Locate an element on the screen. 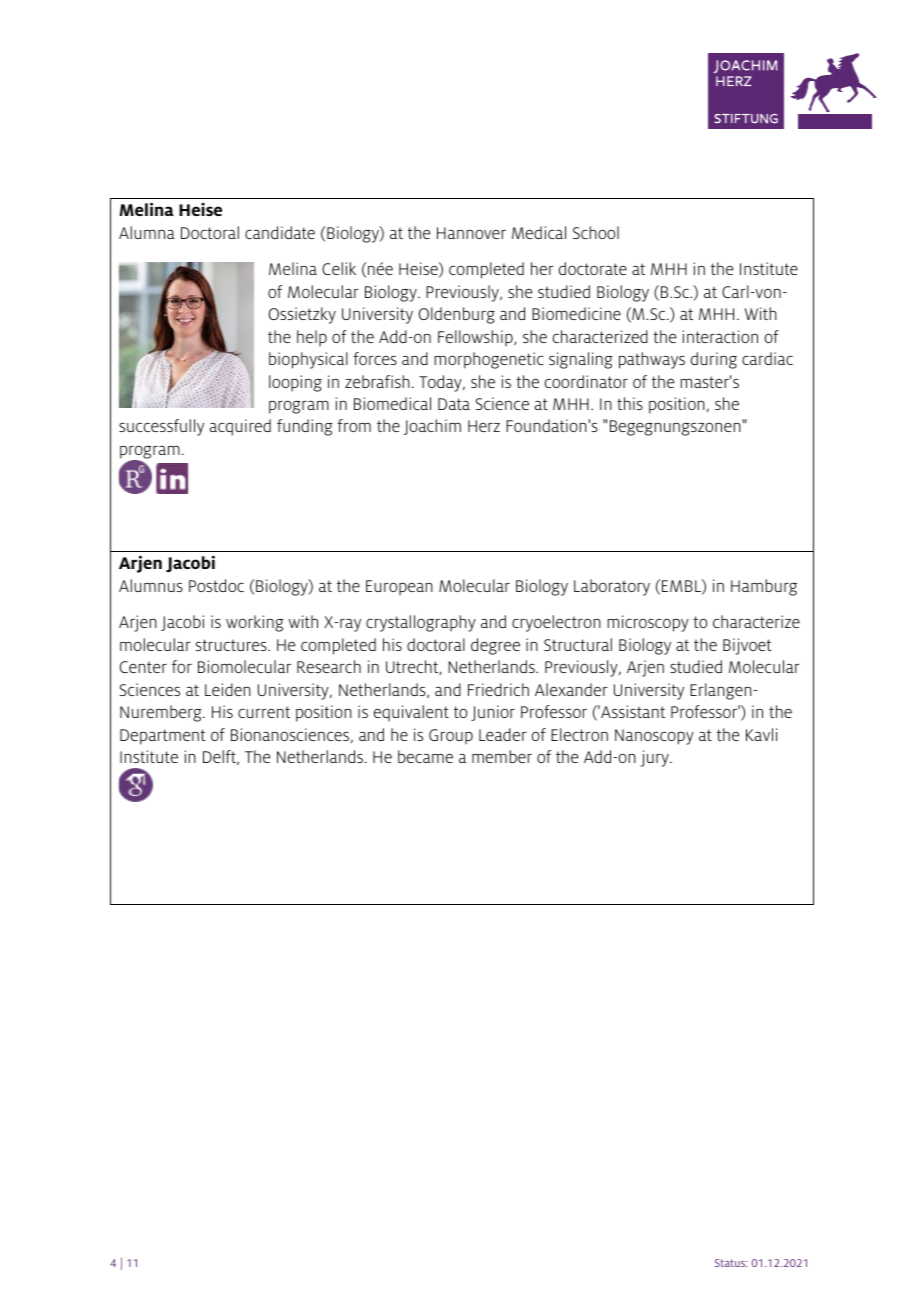 This screenshot has height=1308, width=924. candidate is located at coordinates (280, 232).
